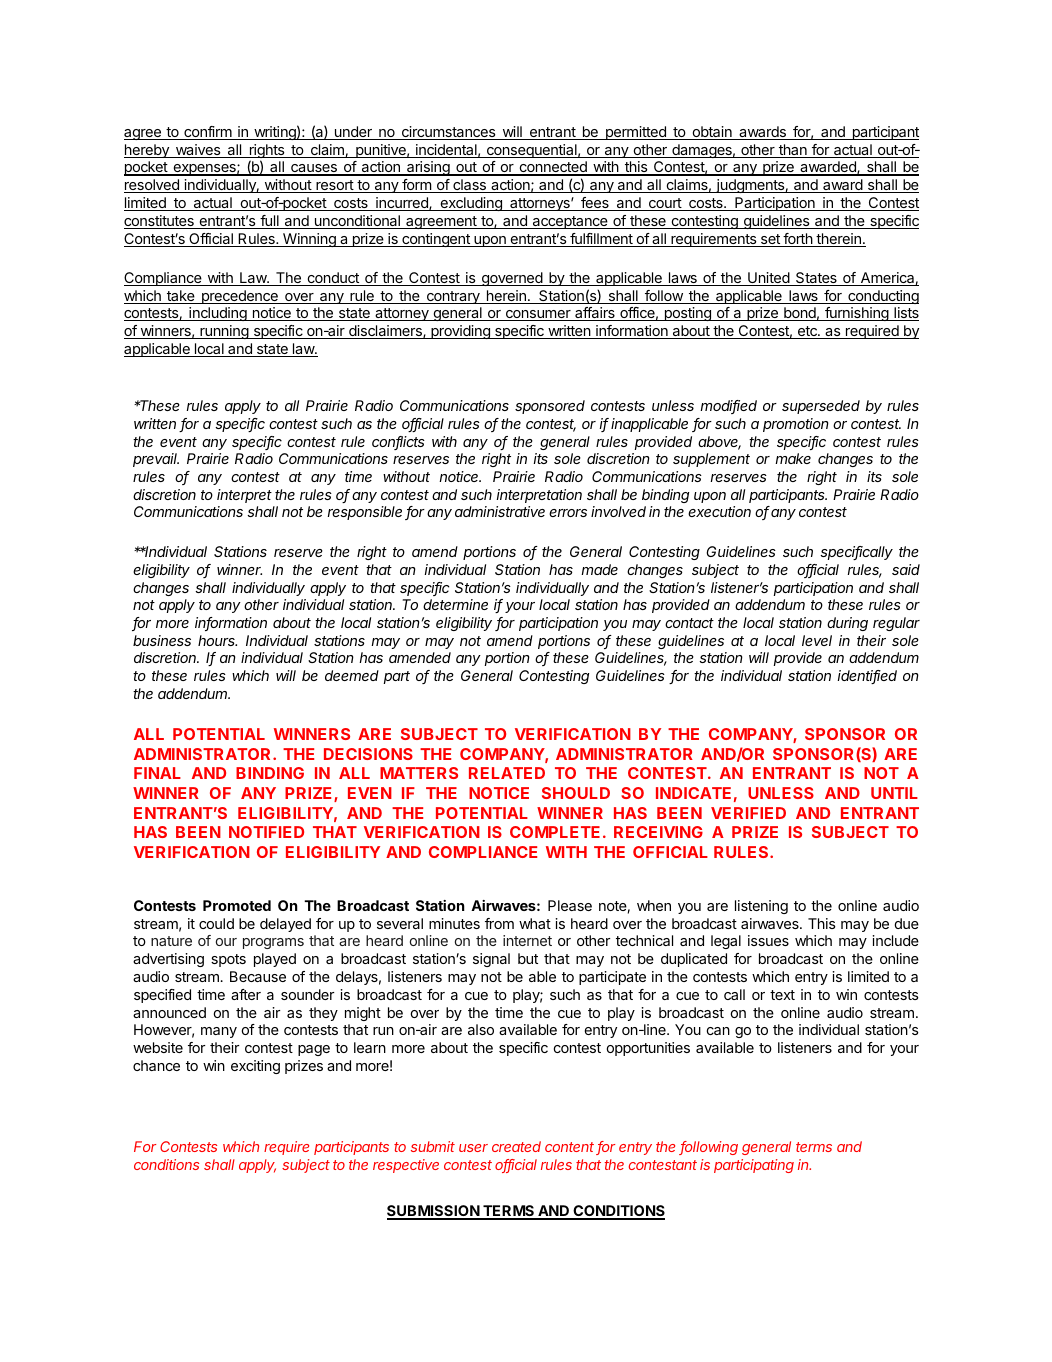 This screenshot has height=1362, width=1052. Describe the element at coordinates (217, 640) in the screenshot. I see `hours` at that location.
